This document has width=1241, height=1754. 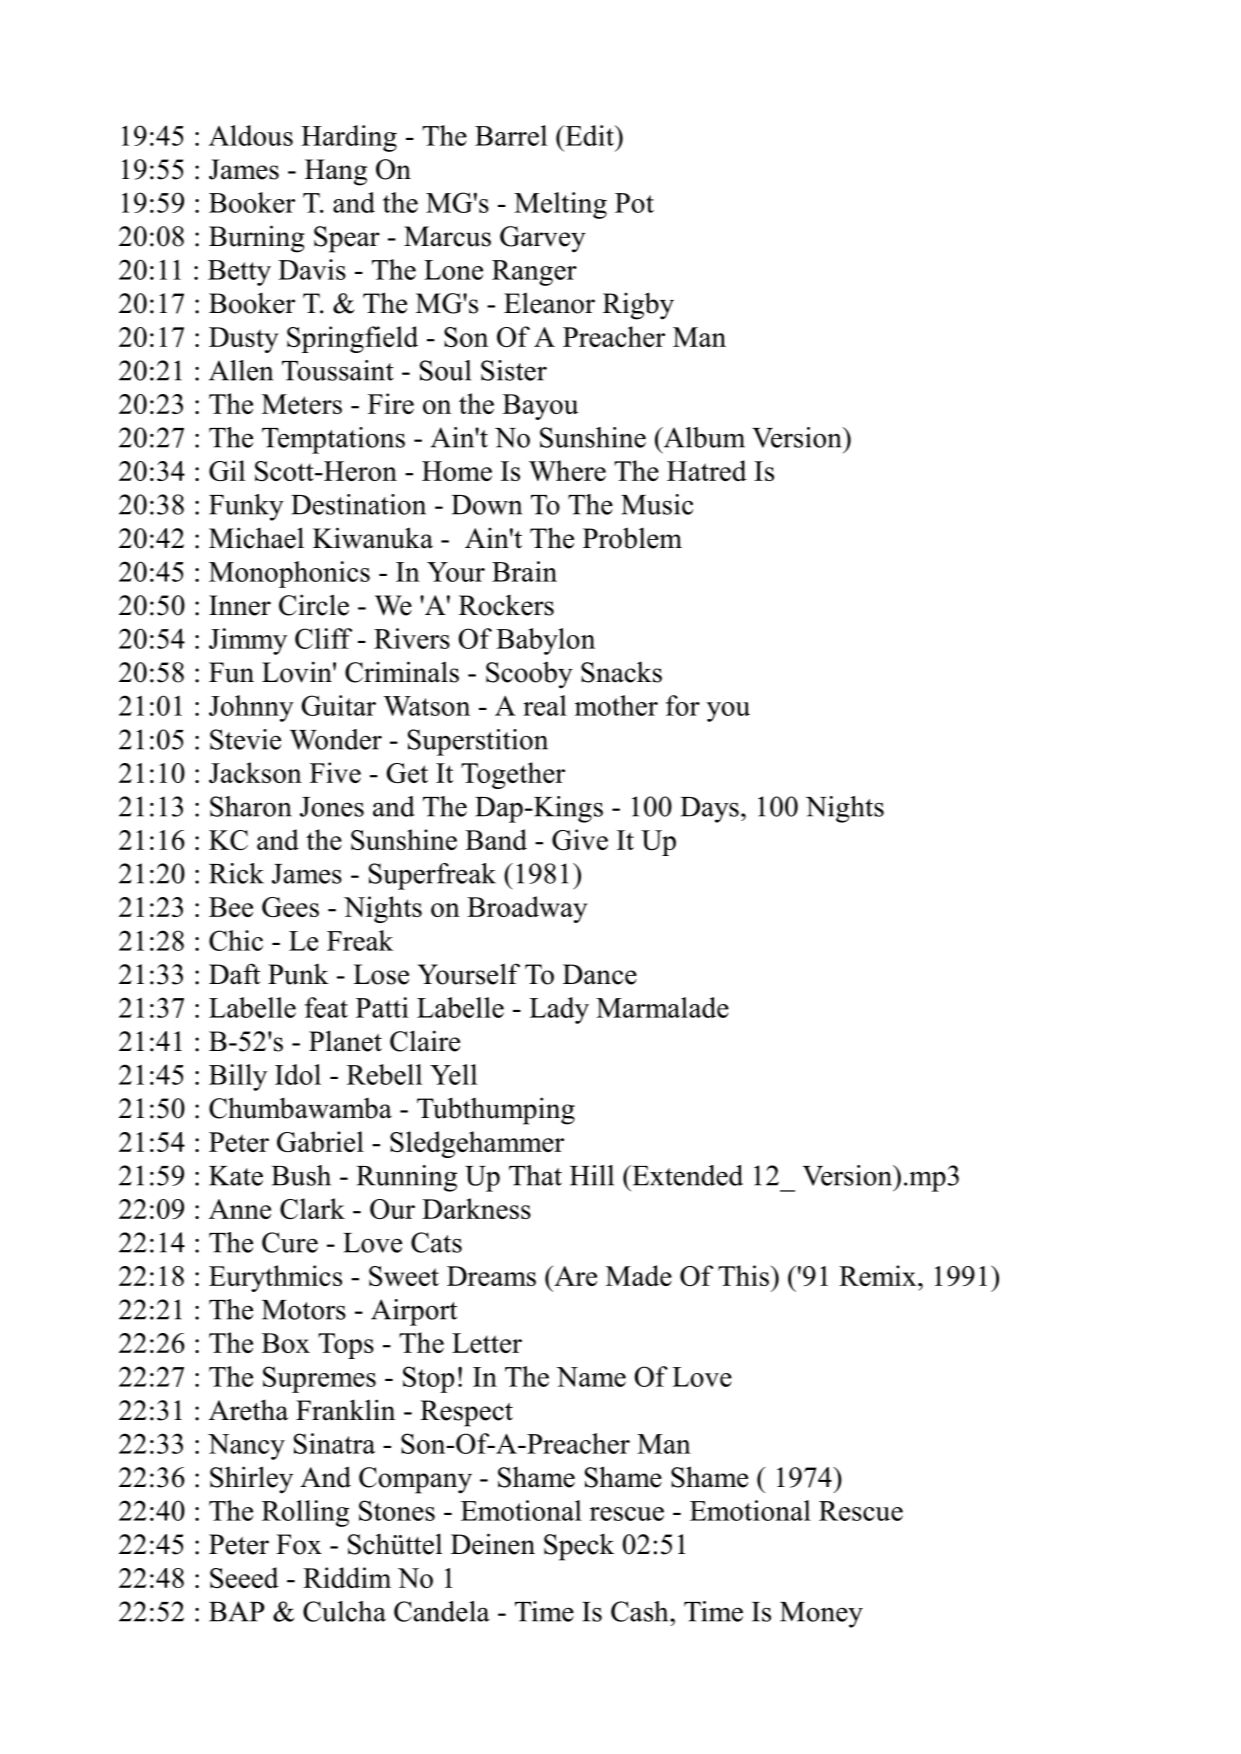 What do you see at coordinates (524, 571) in the document?
I see `Brain` at bounding box center [524, 571].
